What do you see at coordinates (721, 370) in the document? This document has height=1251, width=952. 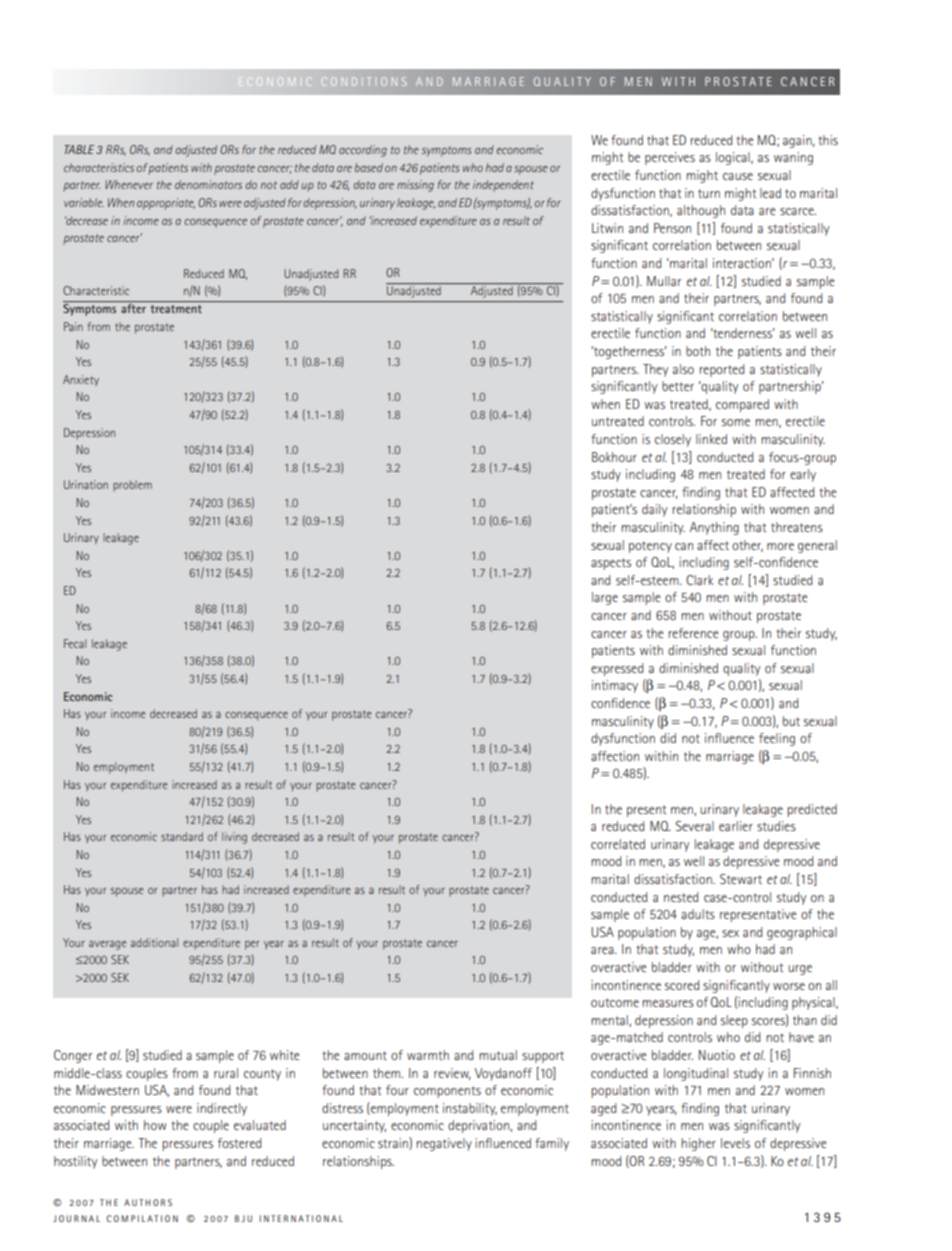 I see `reported` at bounding box center [721, 370].
